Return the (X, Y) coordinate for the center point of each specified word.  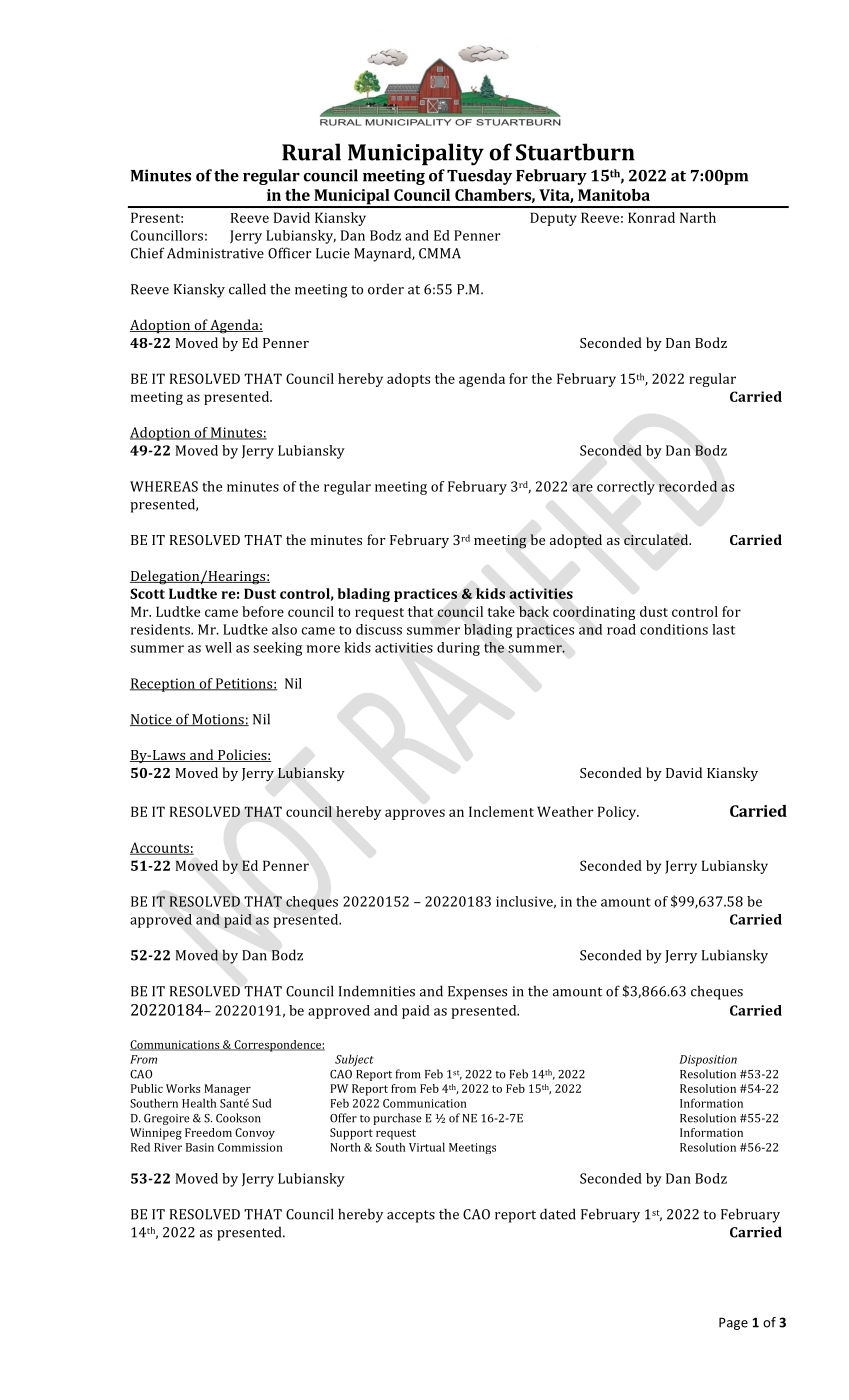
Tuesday (479, 177)
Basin (200, 1147)
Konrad (651, 217)
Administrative (215, 253)
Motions (218, 720)
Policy (618, 813)
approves (415, 814)
